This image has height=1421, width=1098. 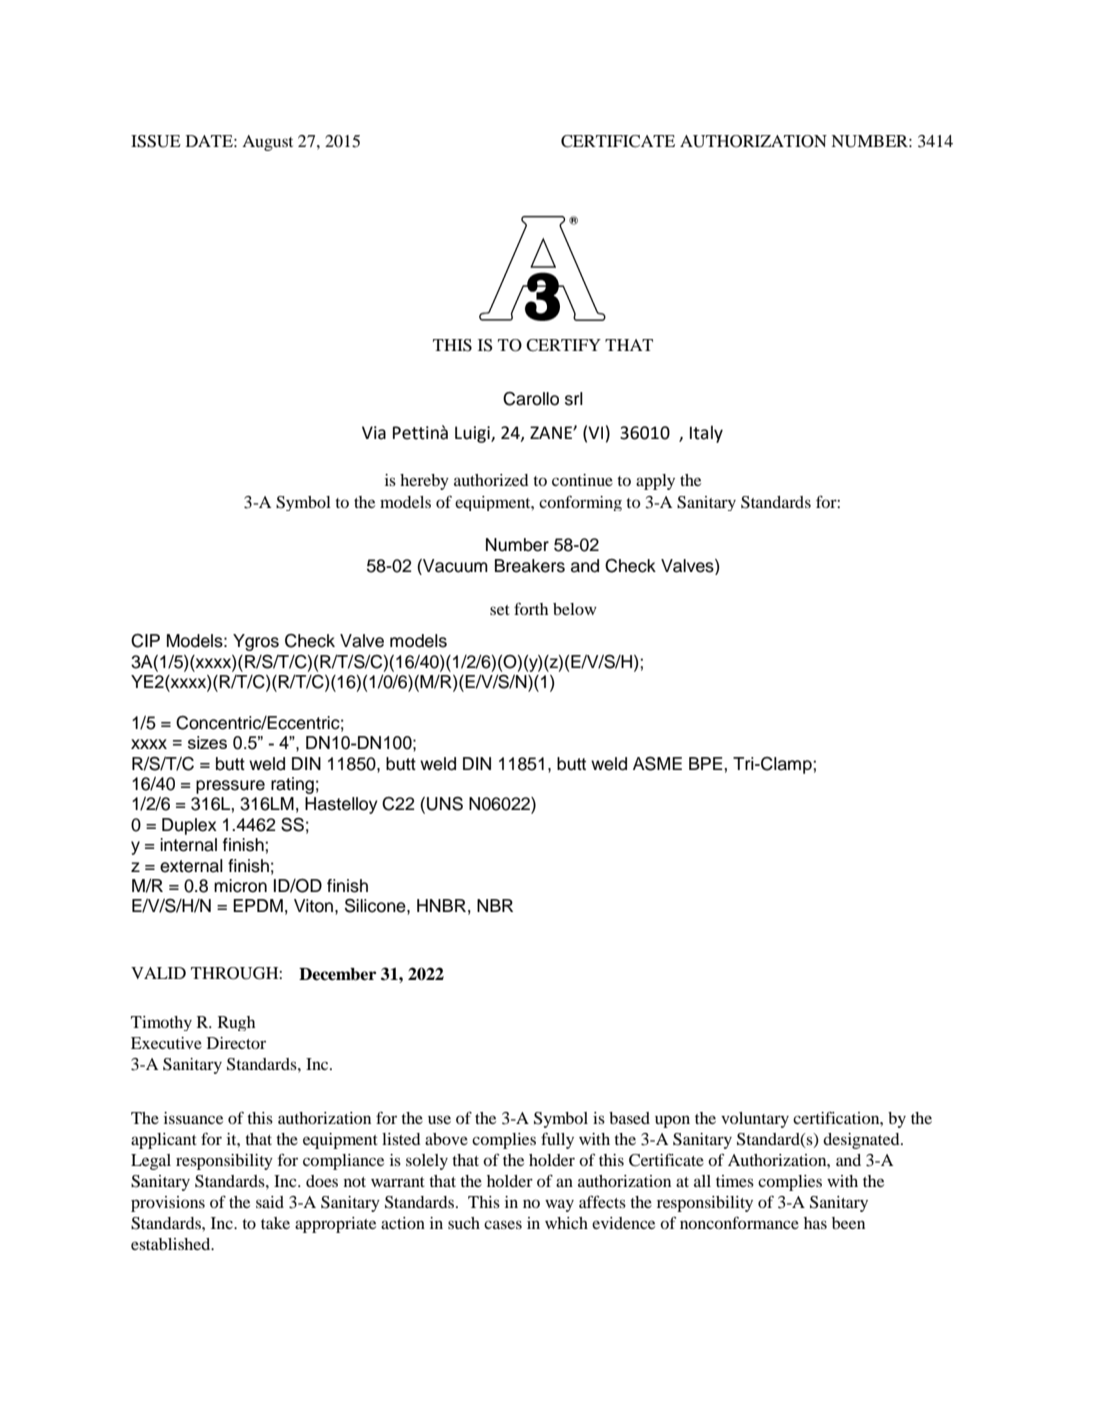 What do you see at coordinates (655, 482) in the image?
I see `apply` at bounding box center [655, 482].
